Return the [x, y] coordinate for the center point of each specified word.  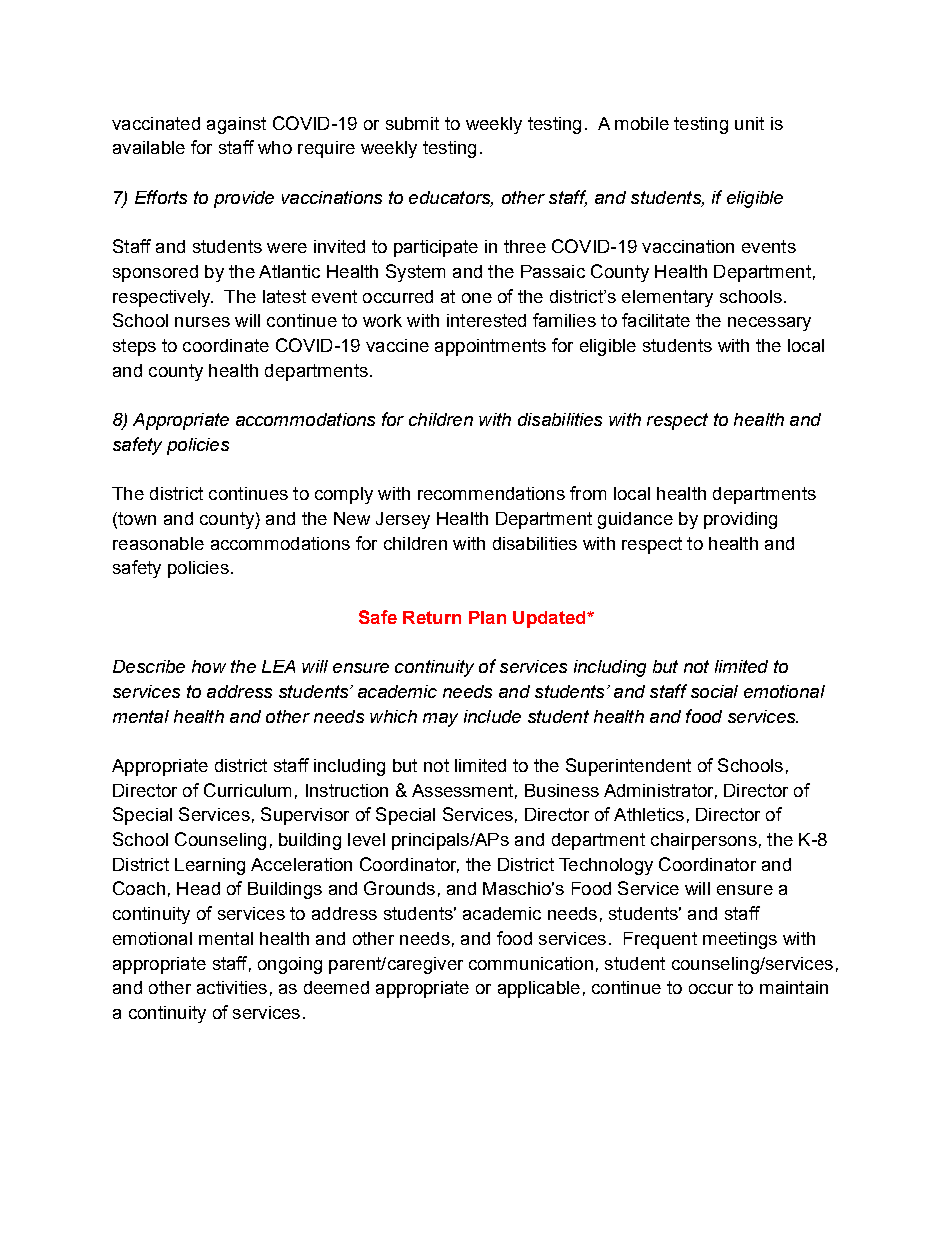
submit [412, 123]
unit [749, 123]
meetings [740, 940]
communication [531, 963]
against [236, 125]
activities [232, 987]
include [492, 716]
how [209, 666]
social [714, 691]
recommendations [491, 493]
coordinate [226, 345]
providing [740, 520]
